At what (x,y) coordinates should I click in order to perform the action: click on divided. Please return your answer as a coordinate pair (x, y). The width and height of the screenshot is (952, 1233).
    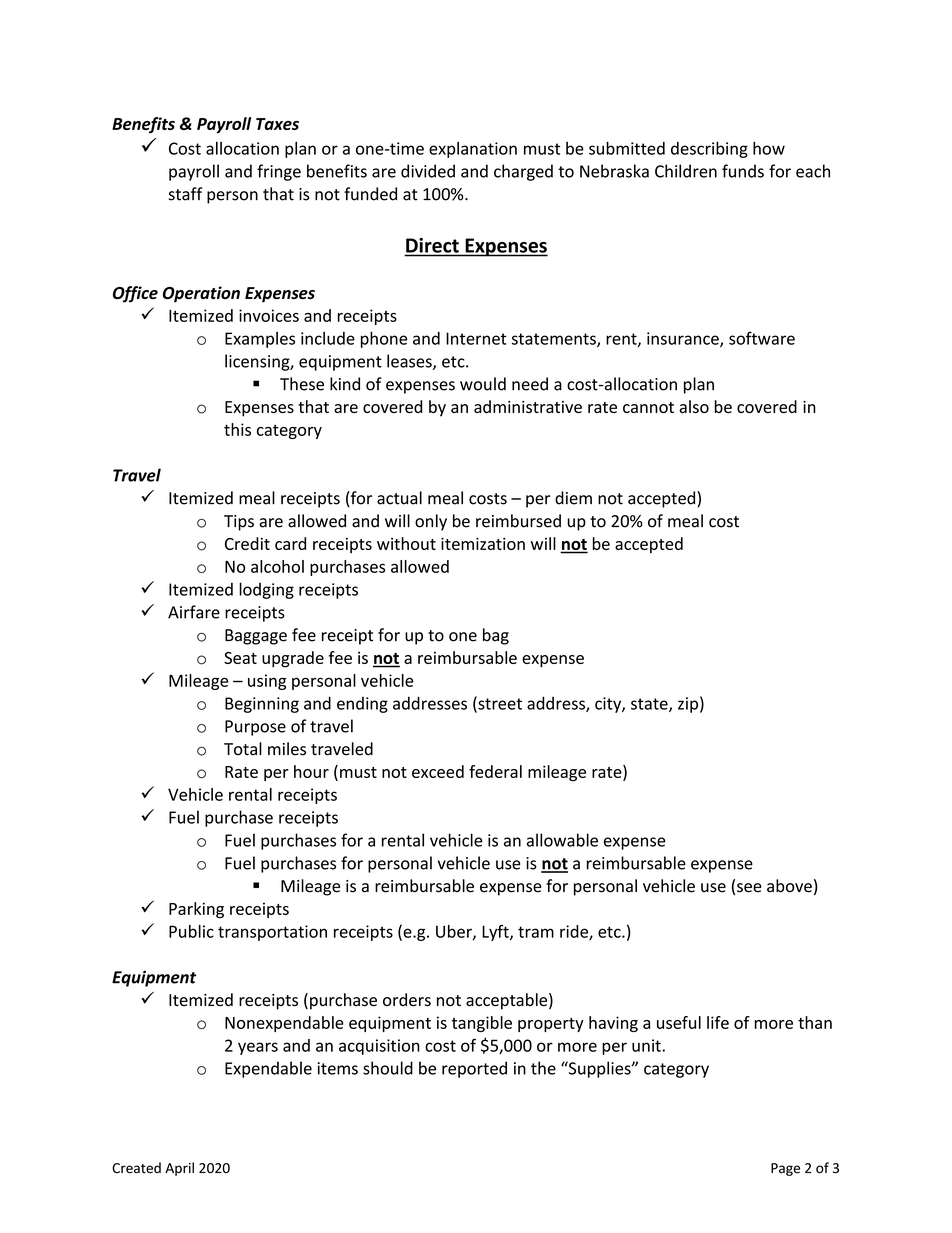
    Looking at the image, I should click on (428, 171).
